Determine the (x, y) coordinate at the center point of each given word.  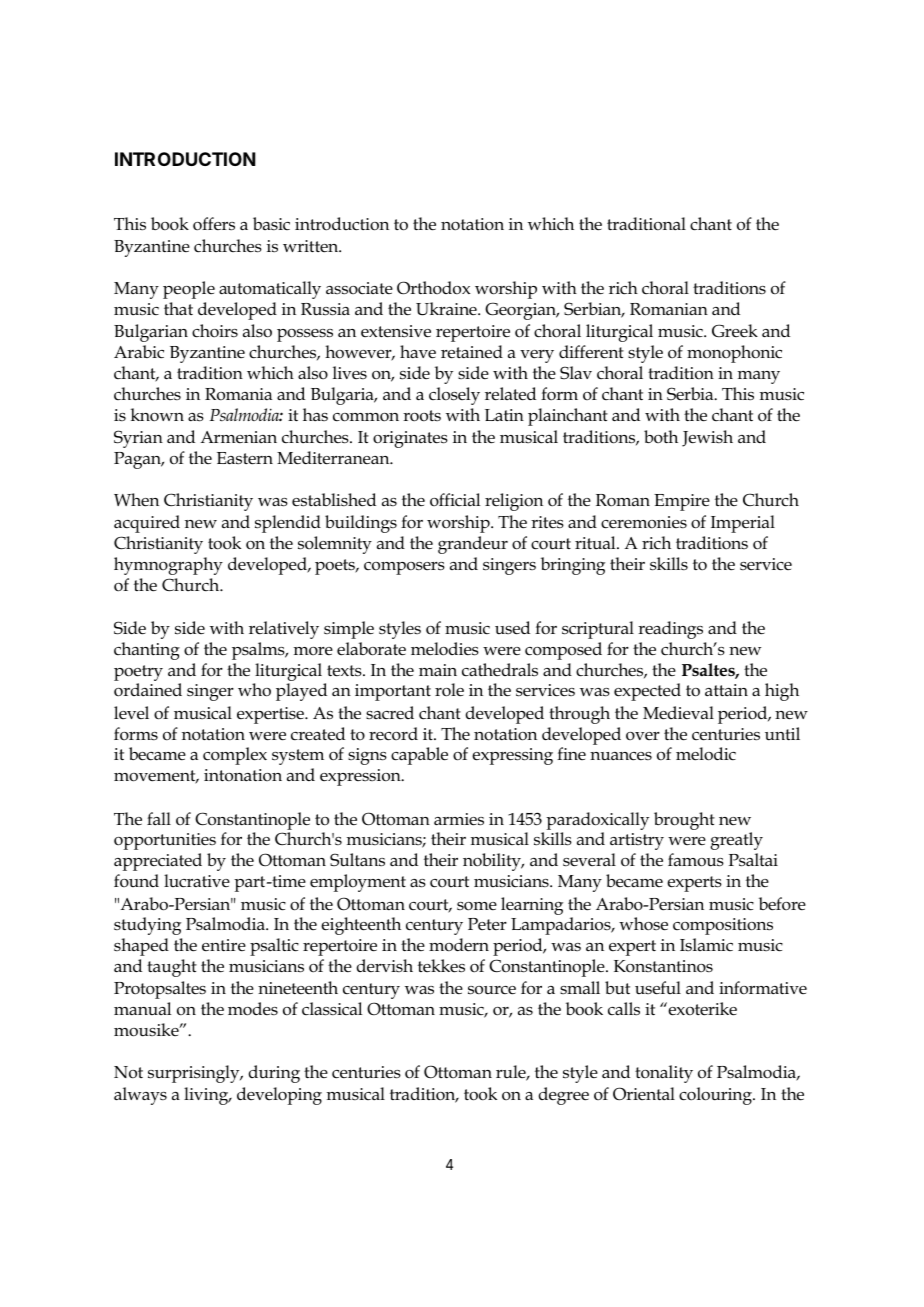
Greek (735, 331)
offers (214, 224)
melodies (445, 649)
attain (726, 690)
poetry (138, 673)
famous (696, 860)
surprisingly (195, 1074)
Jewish (707, 438)
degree (564, 1096)
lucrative (197, 880)
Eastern (245, 458)
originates (410, 439)
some (477, 906)
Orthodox (433, 288)
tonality (664, 1074)
